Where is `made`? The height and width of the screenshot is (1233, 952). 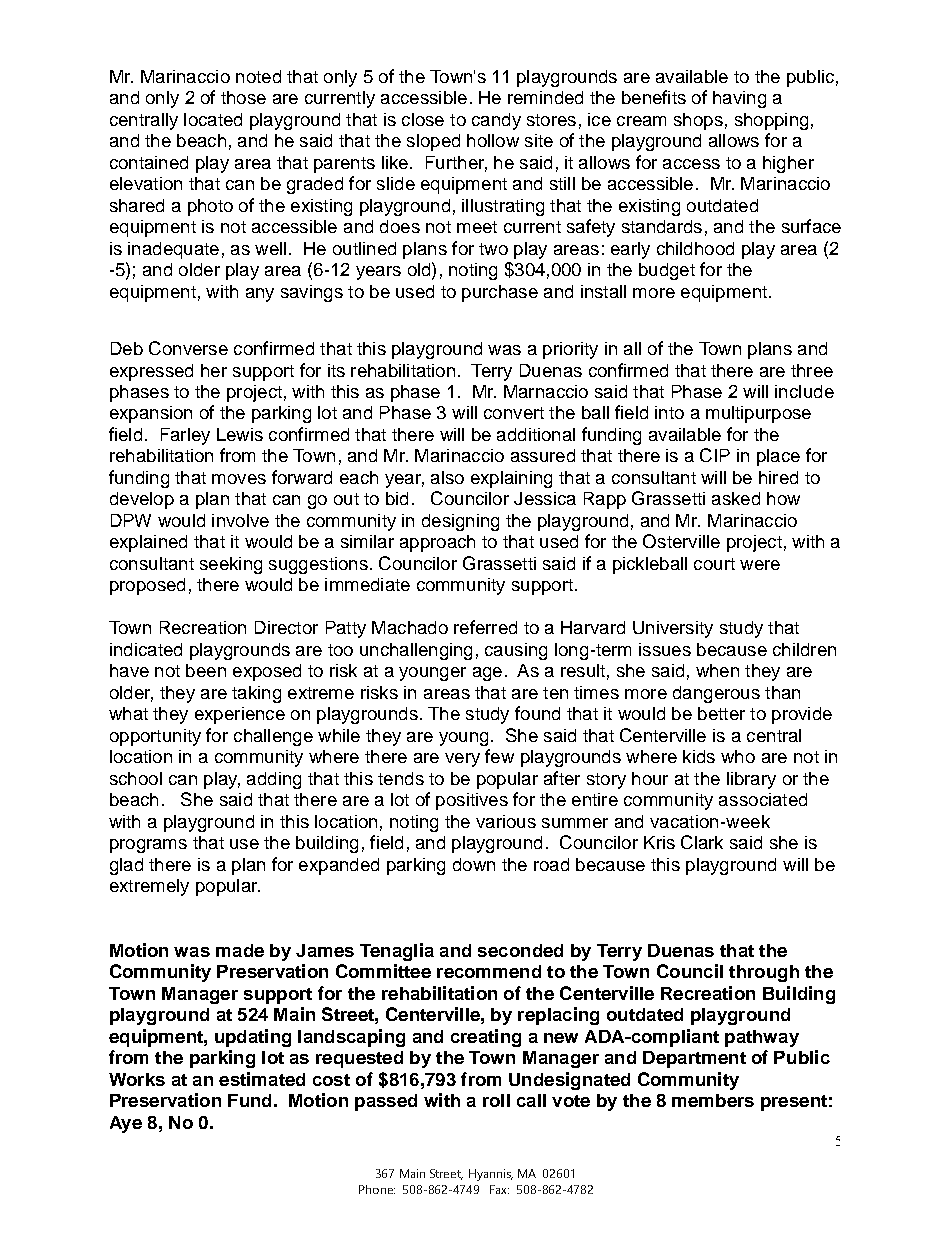 made is located at coordinates (240, 950).
